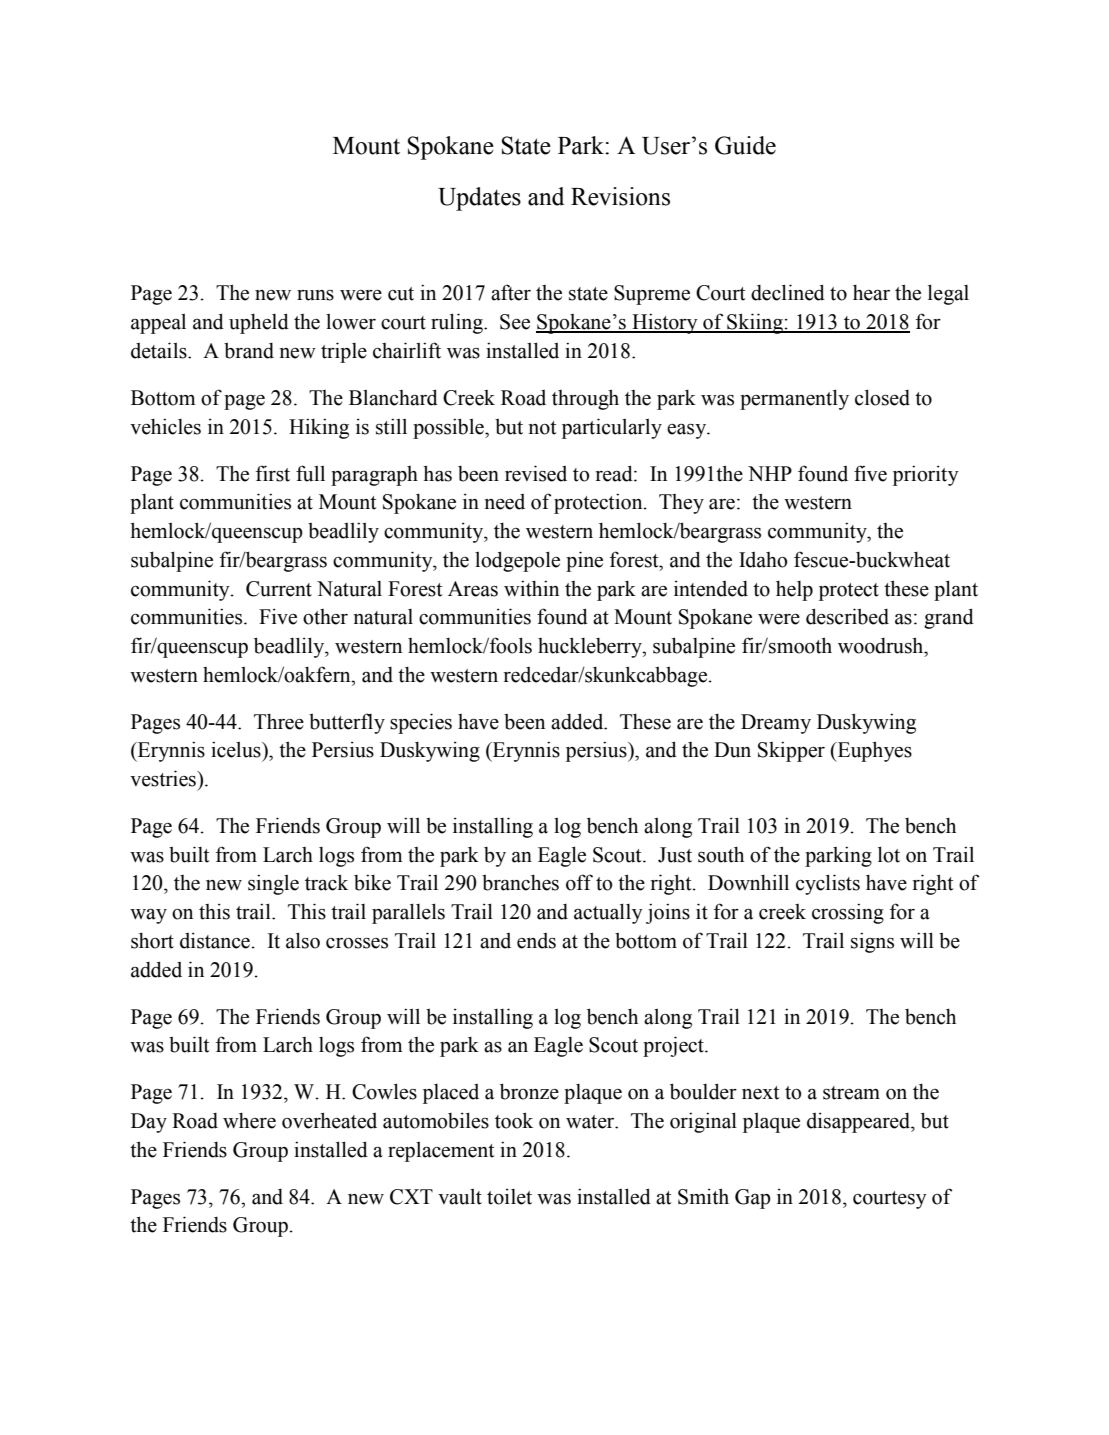 The width and height of the screenshot is (1109, 1435). I want to click on where, so click(249, 1121).
